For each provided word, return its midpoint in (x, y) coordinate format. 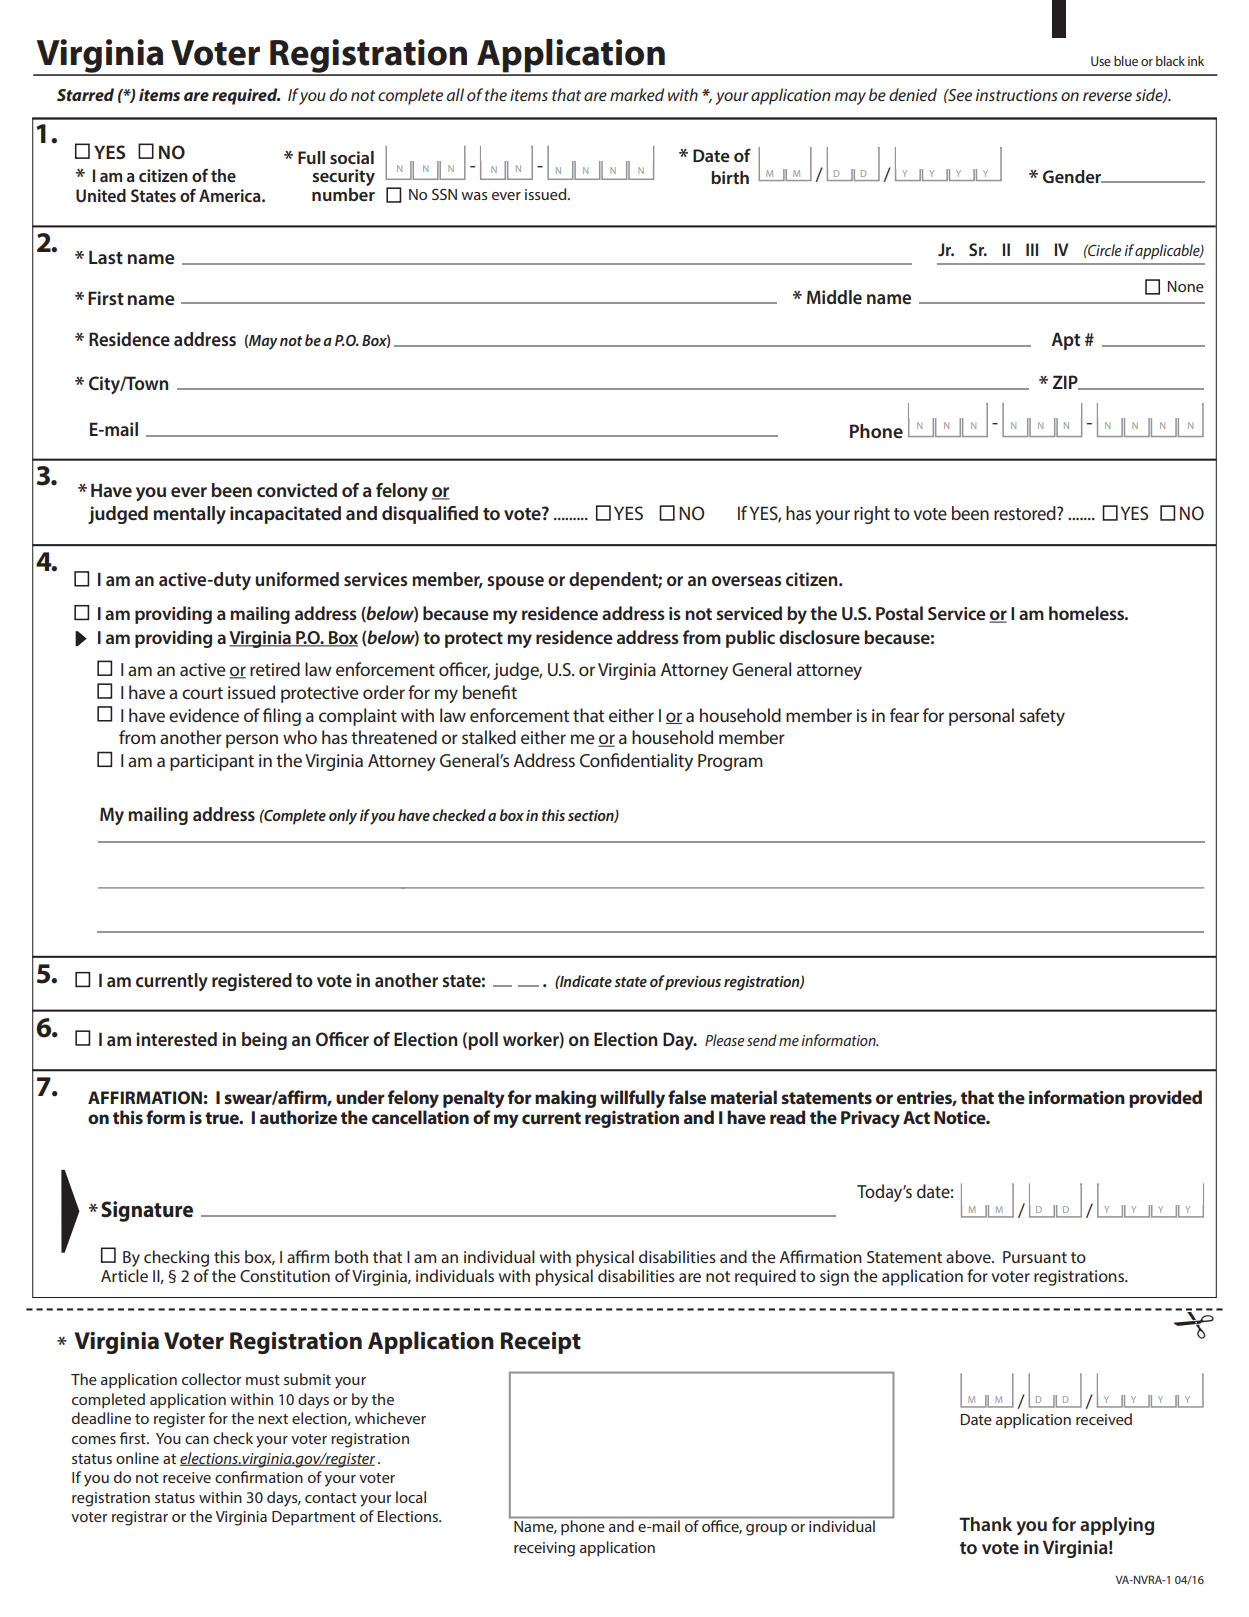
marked (637, 94)
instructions (1017, 95)
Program (730, 762)
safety (1042, 717)
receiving (544, 1549)
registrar (140, 1518)
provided (1165, 1099)
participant (212, 762)
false (687, 1097)
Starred (85, 94)
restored (1026, 513)
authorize (298, 1117)
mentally (190, 515)
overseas (746, 581)
